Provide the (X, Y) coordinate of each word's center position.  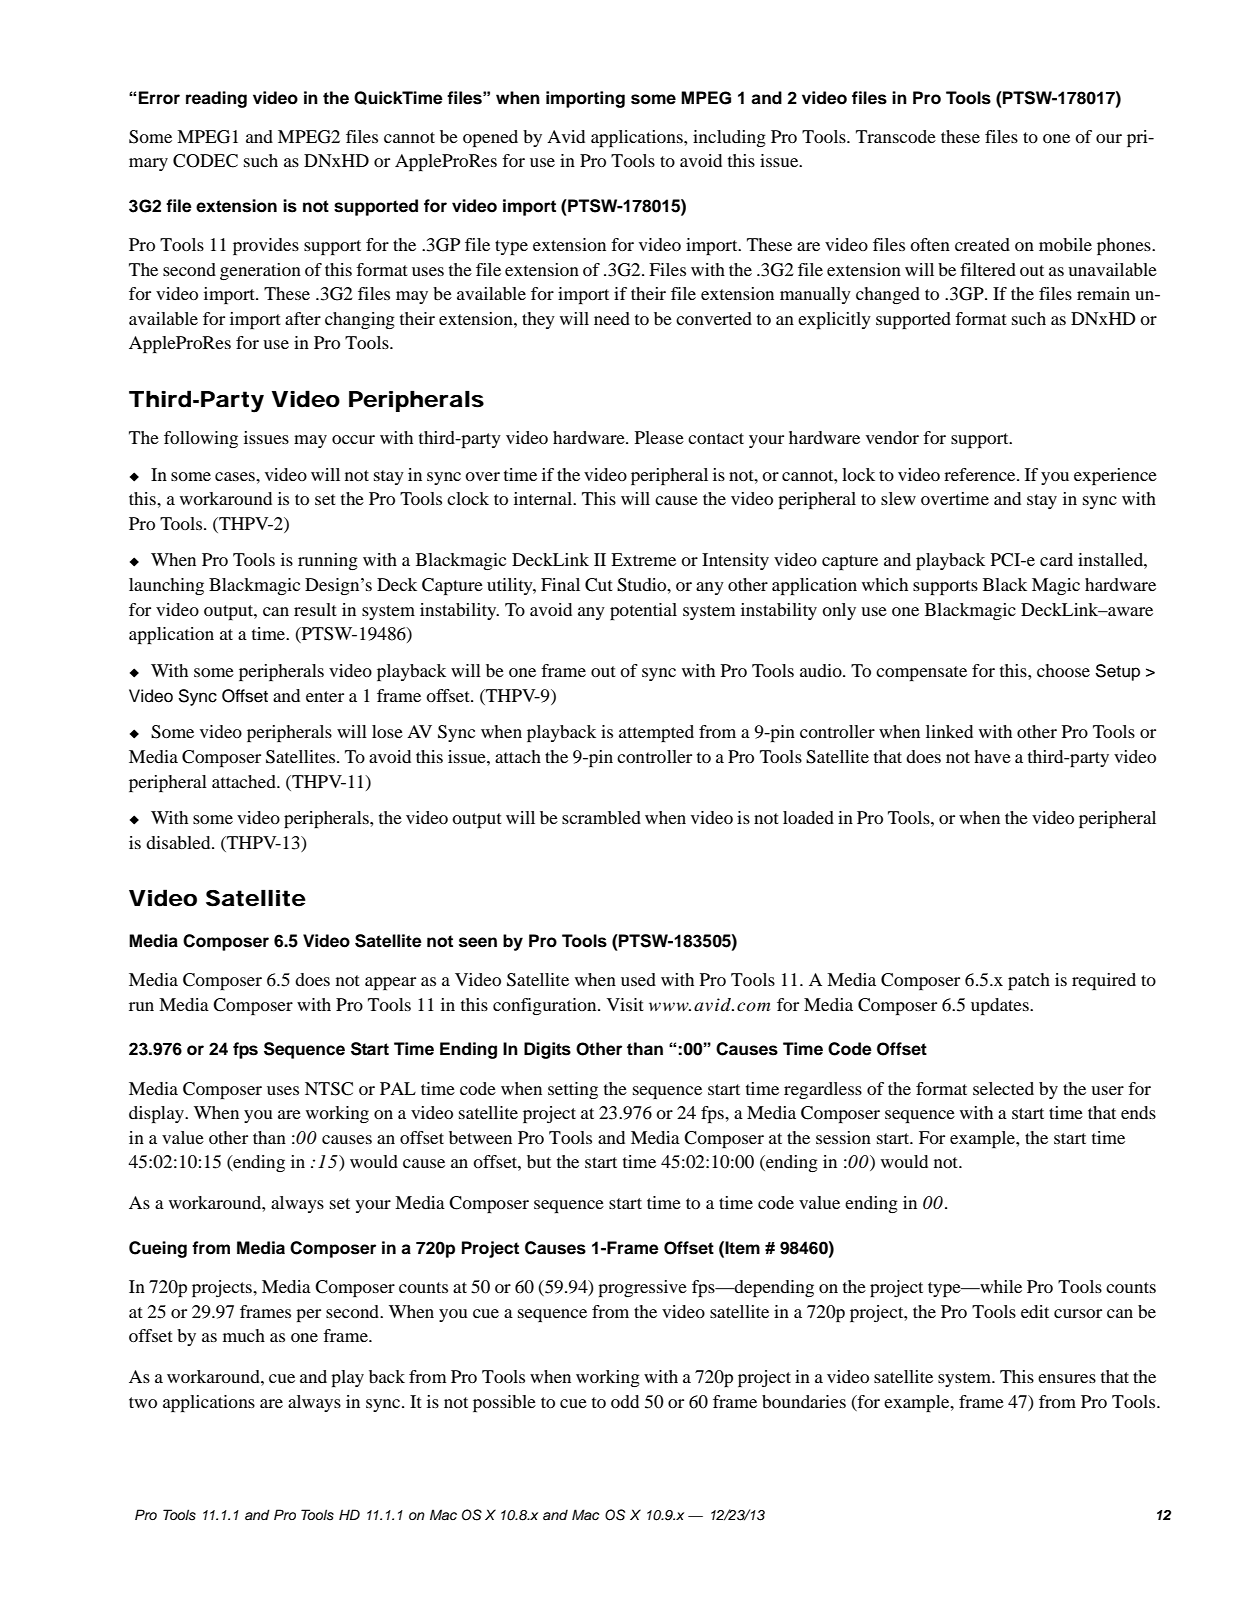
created (982, 244)
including (729, 138)
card (1056, 559)
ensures (1067, 1378)
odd (625, 1401)
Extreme (643, 559)
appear (390, 983)
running (328, 561)
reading (216, 99)
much (244, 1335)
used (638, 979)
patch (1029, 981)
